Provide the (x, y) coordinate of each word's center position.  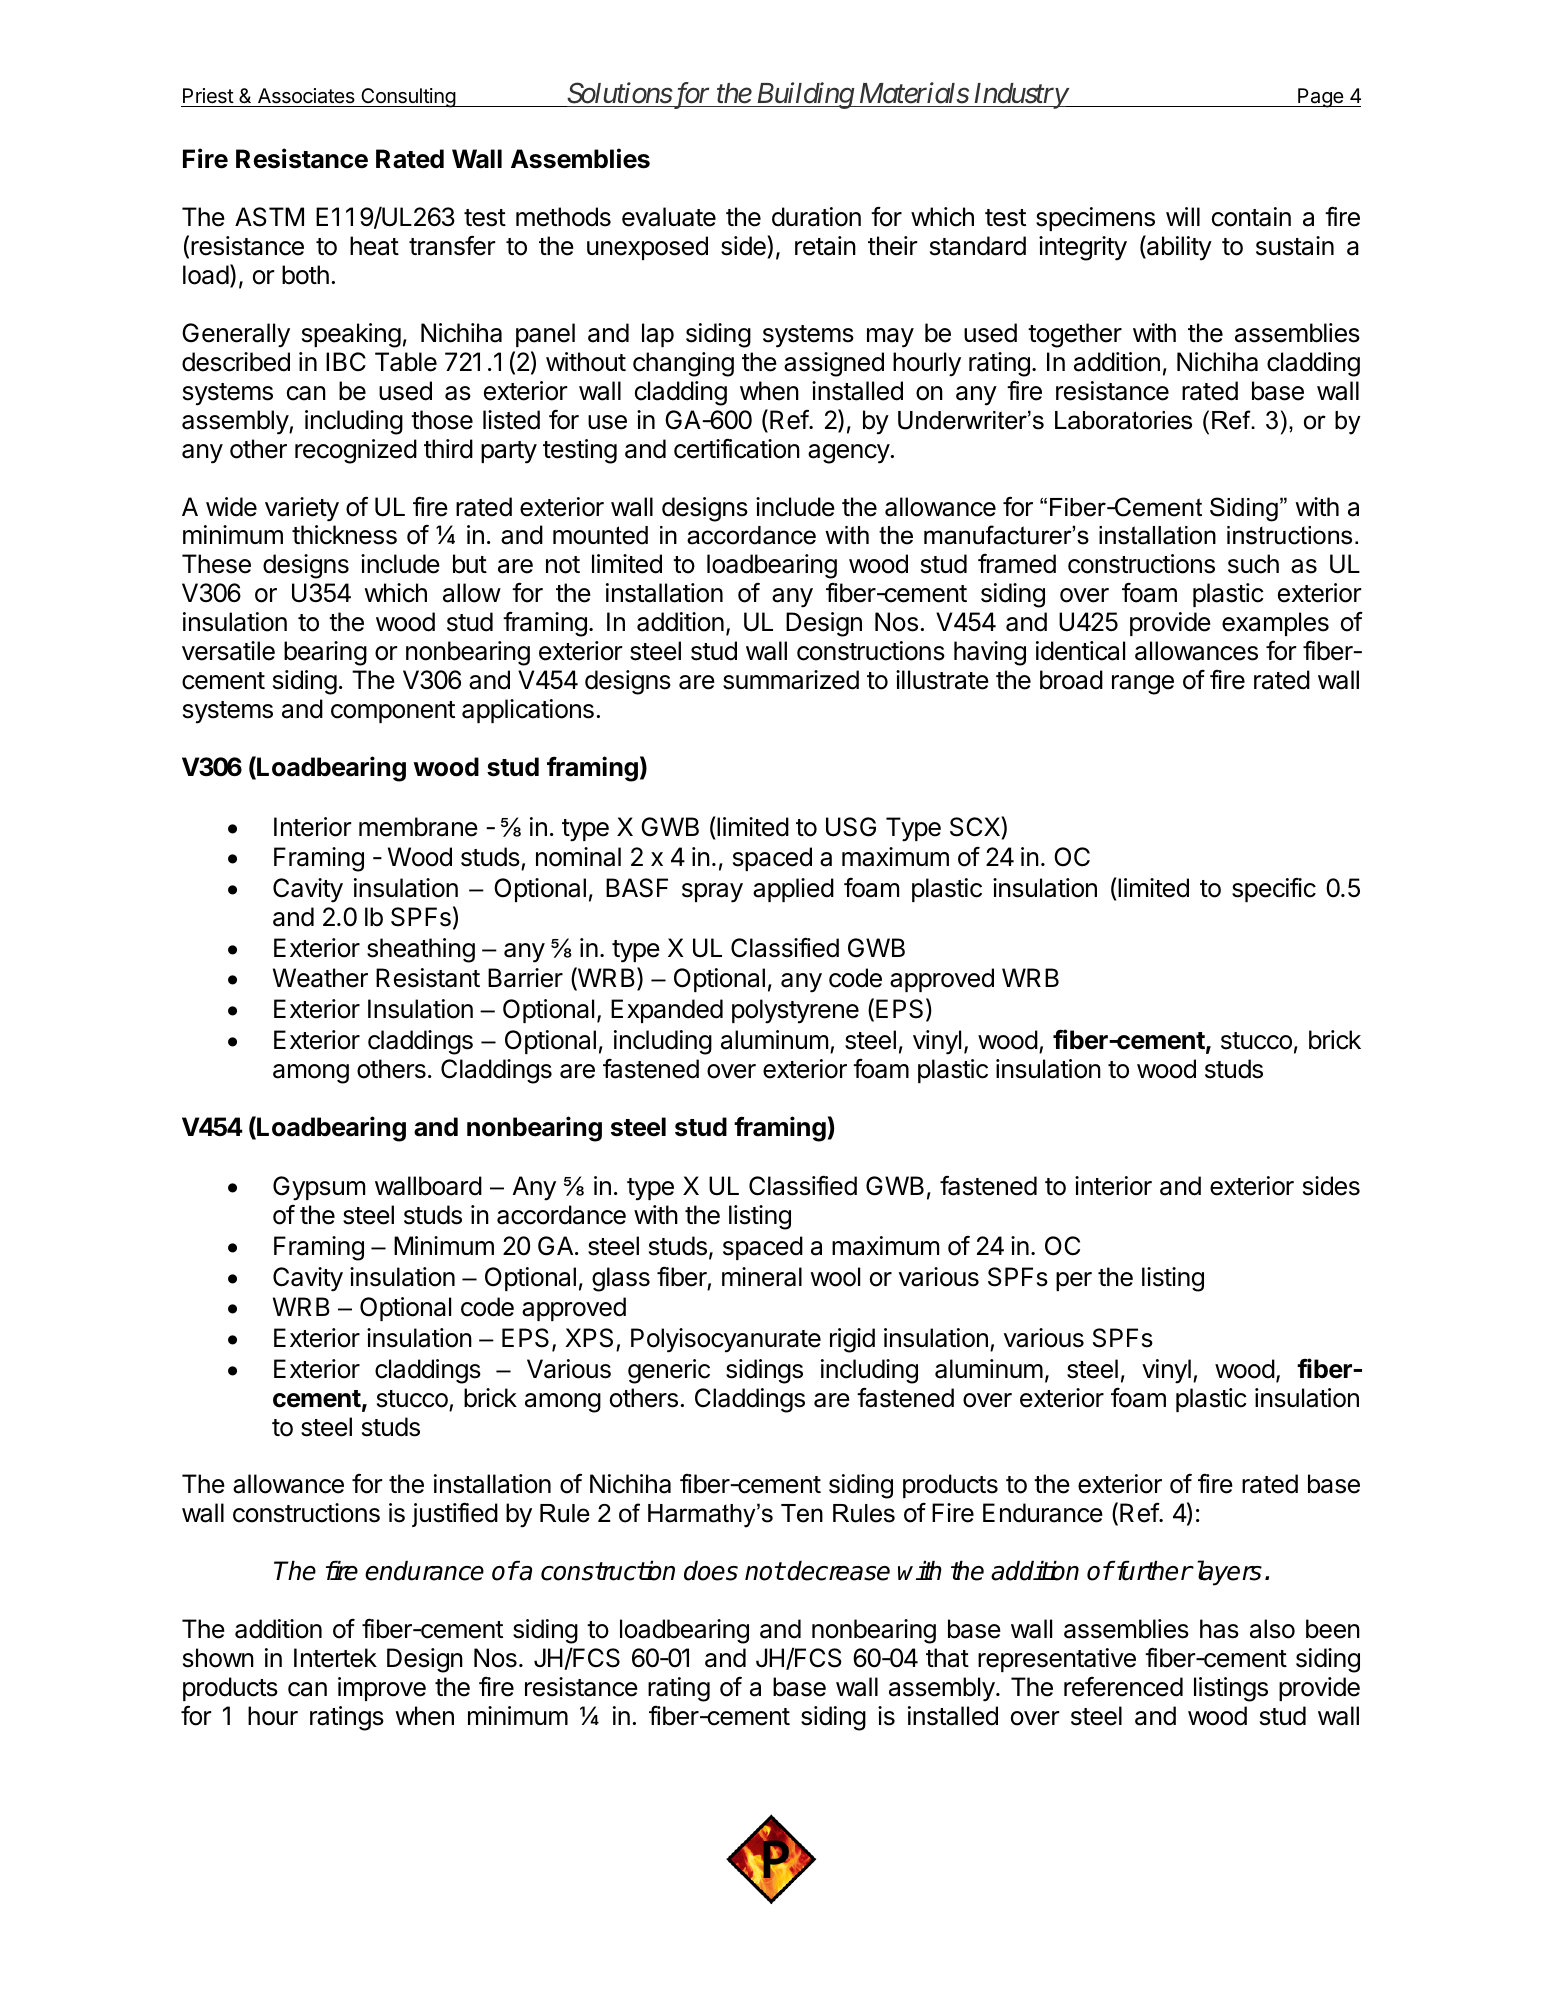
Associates (306, 96)
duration (816, 217)
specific (1274, 889)
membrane (418, 827)
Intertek (335, 1658)
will (1183, 216)
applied (793, 890)
